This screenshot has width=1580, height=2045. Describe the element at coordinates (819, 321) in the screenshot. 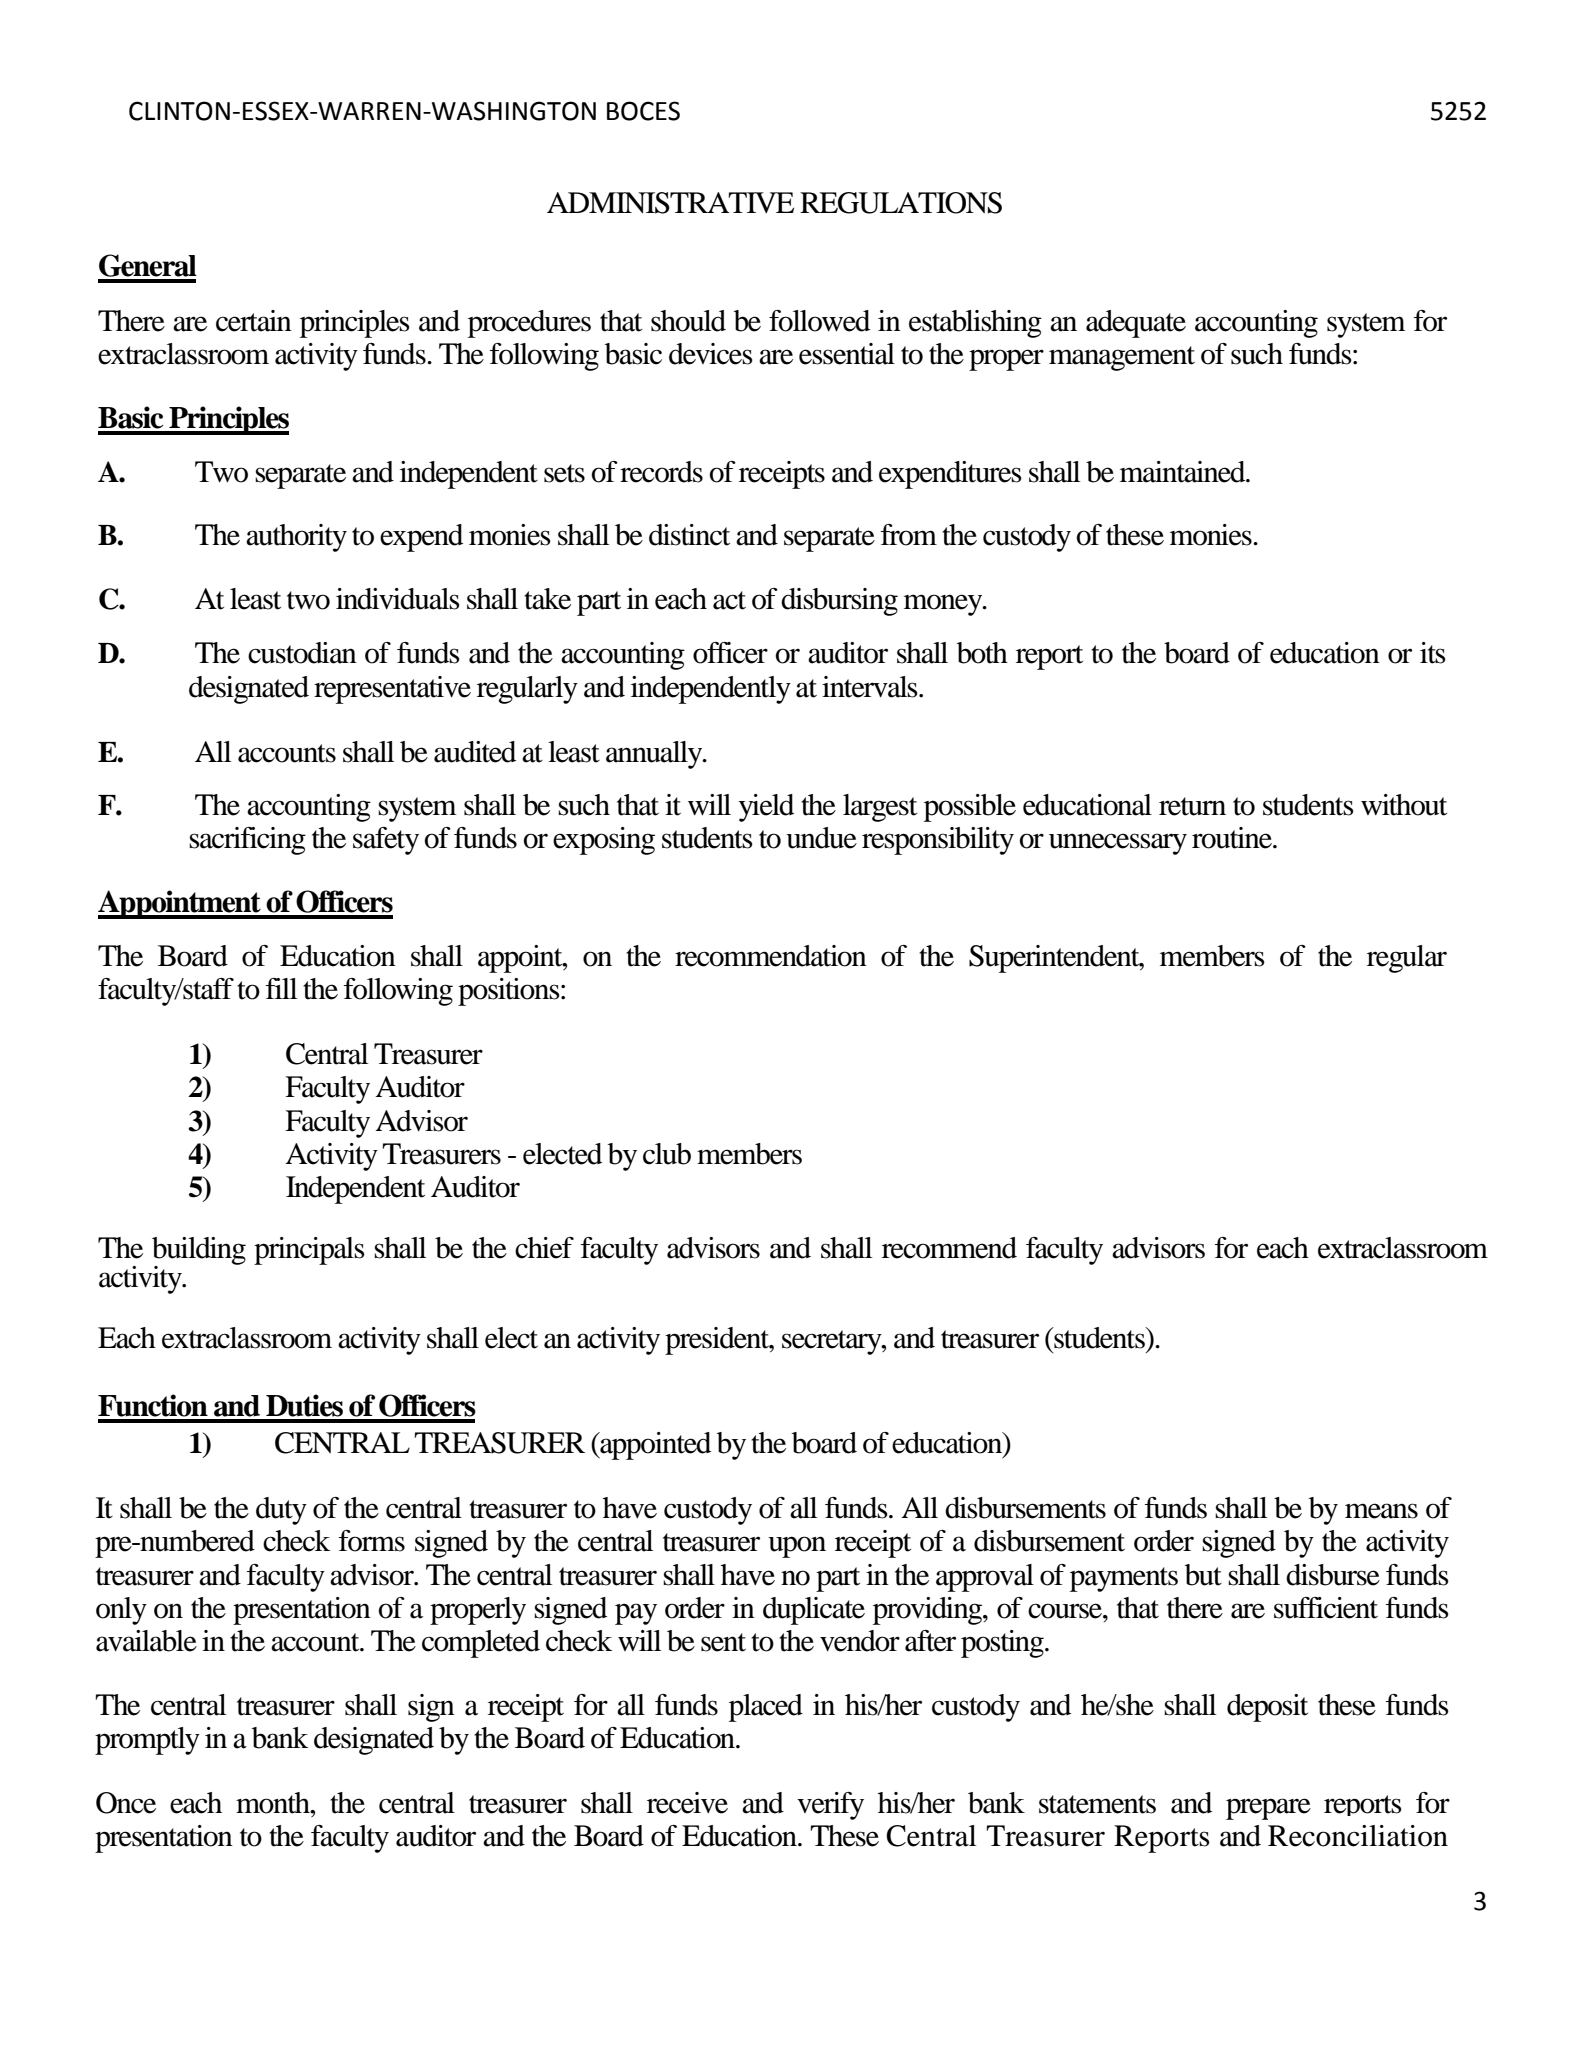

I see `followed` at that location.
